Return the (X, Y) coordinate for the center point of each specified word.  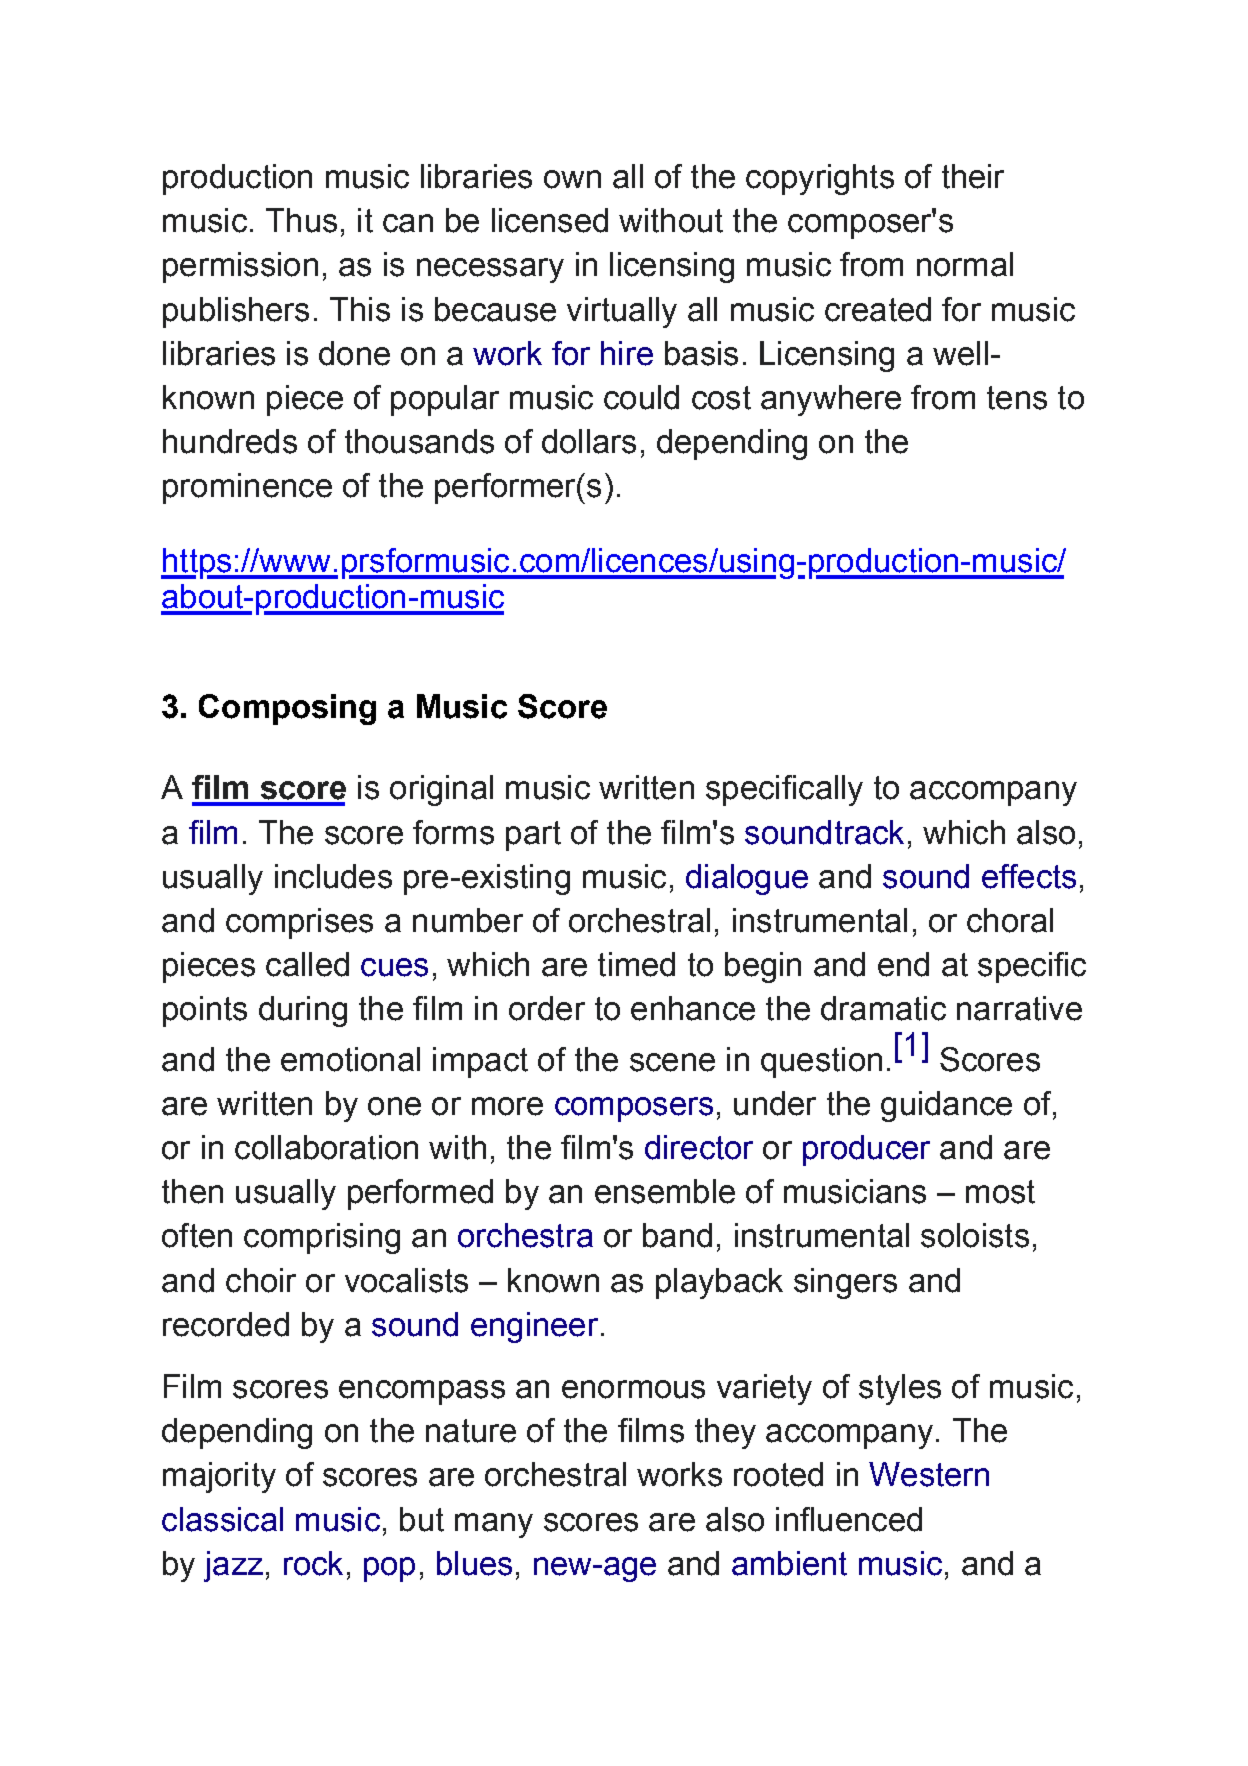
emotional (350, 1059)
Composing (287, 709)
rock (313, 1563)
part (533, 836)
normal (965, 264)
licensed (550, 220)
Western (929, 1474)
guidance (946, 1106)
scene (672, 1062)
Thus (301, 220)
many (494, 1525)
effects (1029, 876)
